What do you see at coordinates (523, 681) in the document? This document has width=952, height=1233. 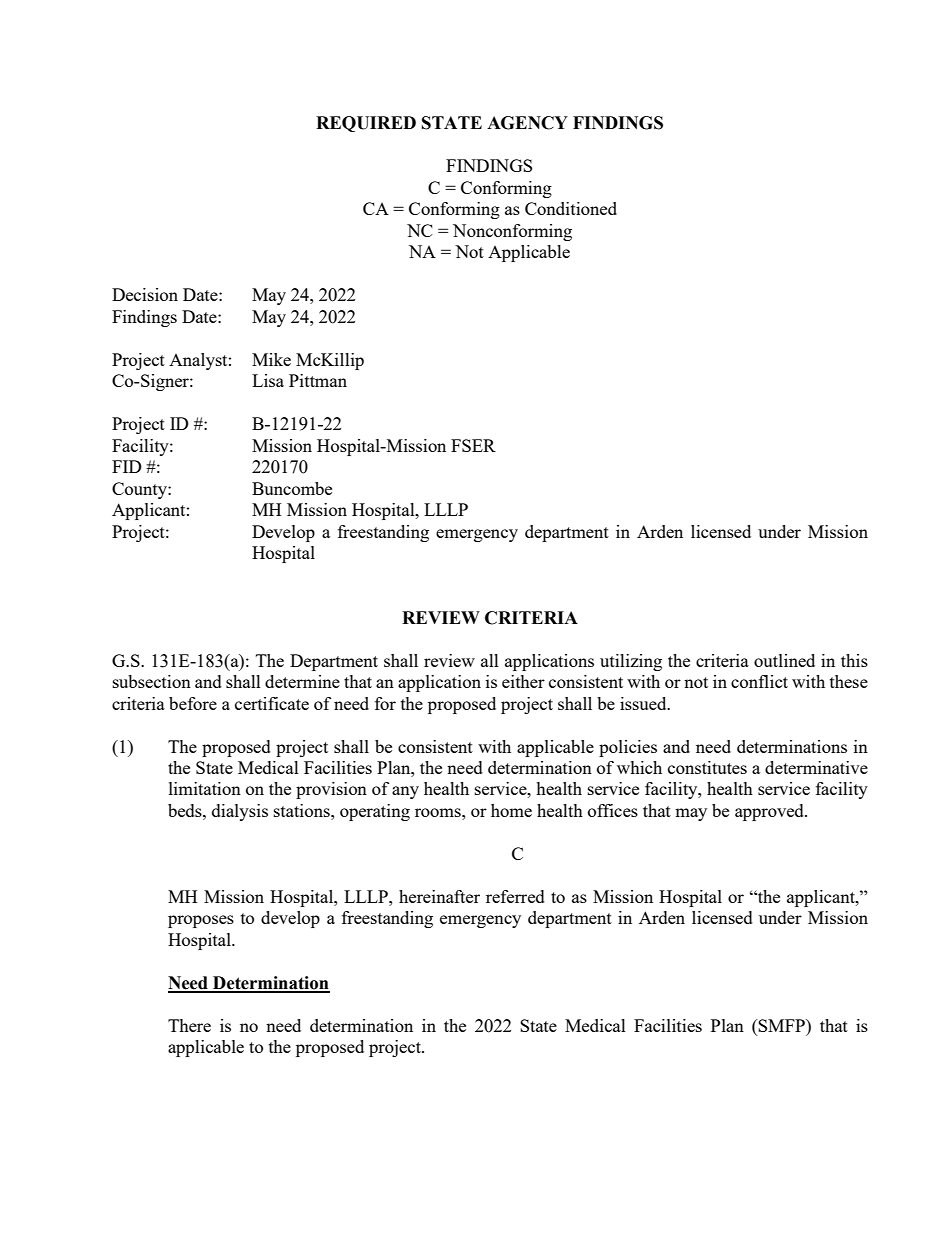 I see `either` at bounding box center [523, 681].
